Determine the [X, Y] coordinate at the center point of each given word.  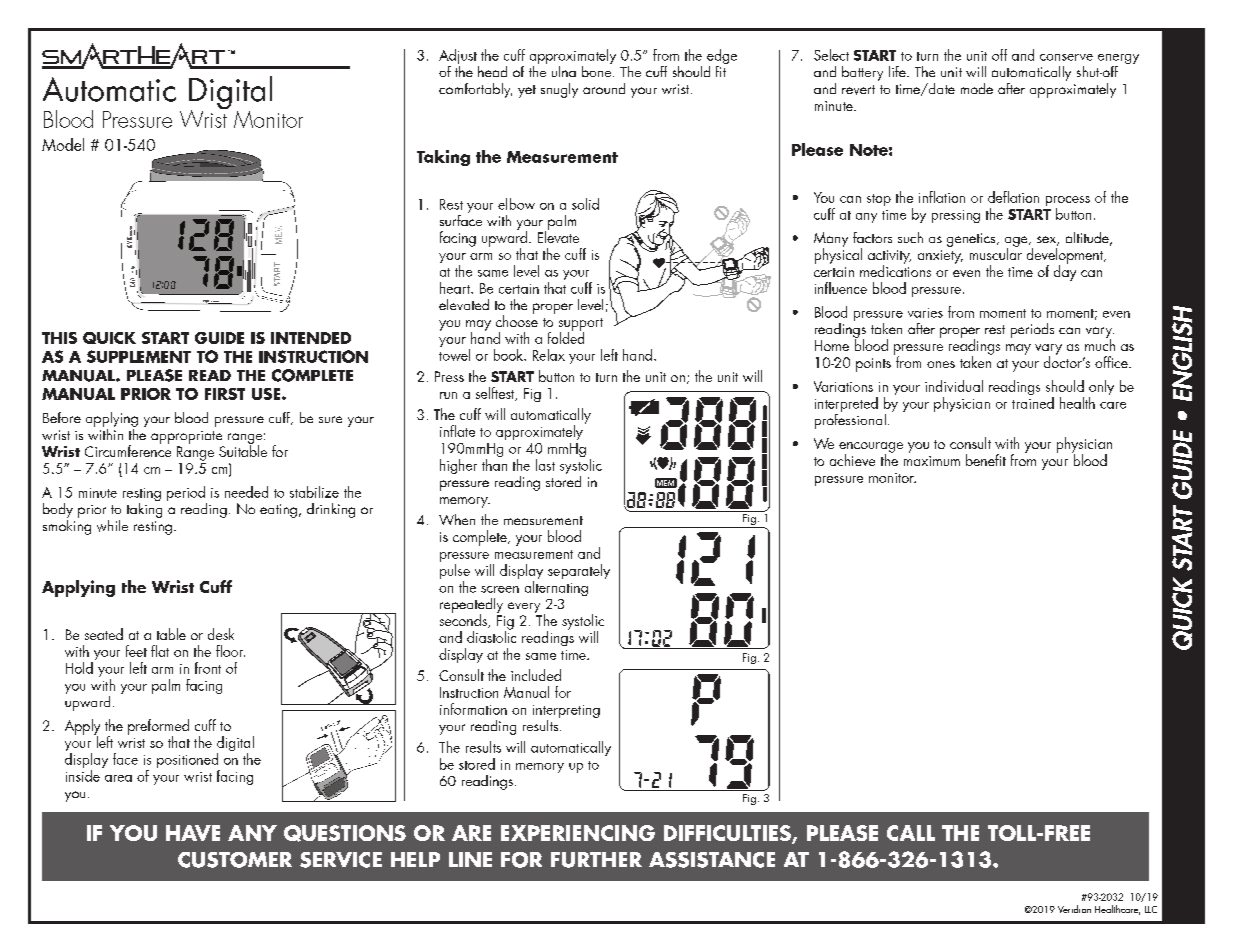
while [112, 526]
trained [1033, 401]
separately [579, 571]
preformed [158, 728]
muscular [996, 253]
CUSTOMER [235, 860]
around [604, 88]
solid [585, 204]
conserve [1066, 57]
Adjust [459, 58]
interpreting [566, 713]
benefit [986, 460]
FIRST [225, 394]
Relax [549, 355]
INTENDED [311, 338]
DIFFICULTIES [728, 834]
